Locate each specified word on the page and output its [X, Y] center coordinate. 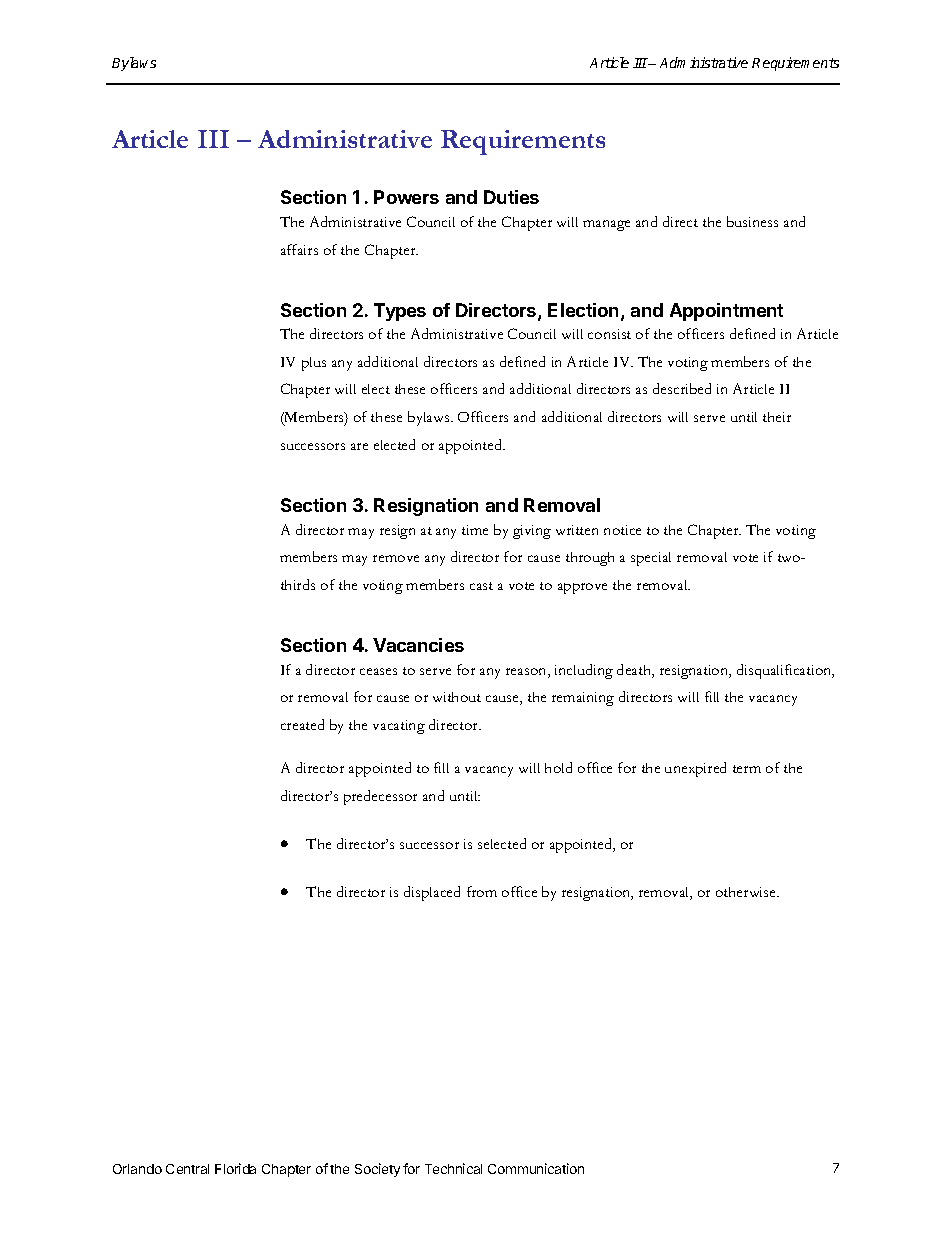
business [752, 221]
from [482, 891]
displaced [432, 893]
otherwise [747, 892]
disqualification [785, 671]
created [302, 724]
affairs [299, 249]
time [475, 530]
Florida [235, 1168]
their [777, 417]
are [359, 446]
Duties [511, 197]
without [457, 697]
